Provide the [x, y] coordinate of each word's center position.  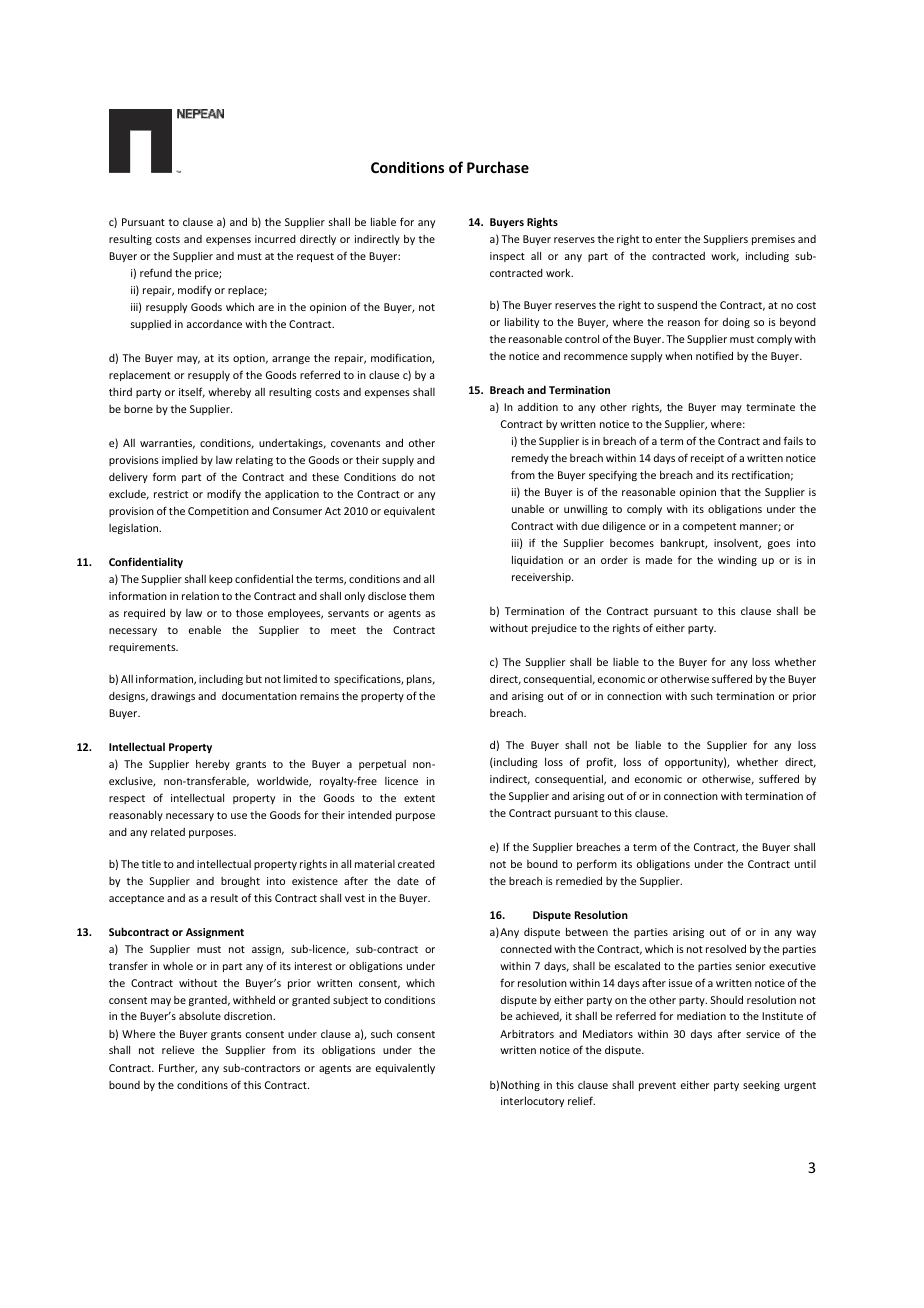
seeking [761, 1086]
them [421, 595]
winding [737, 560]
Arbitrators [527, 1034]
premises [773, 240]
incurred [275, 239]
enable [205, 629]
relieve [178, 1049]
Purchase [498, 167]
